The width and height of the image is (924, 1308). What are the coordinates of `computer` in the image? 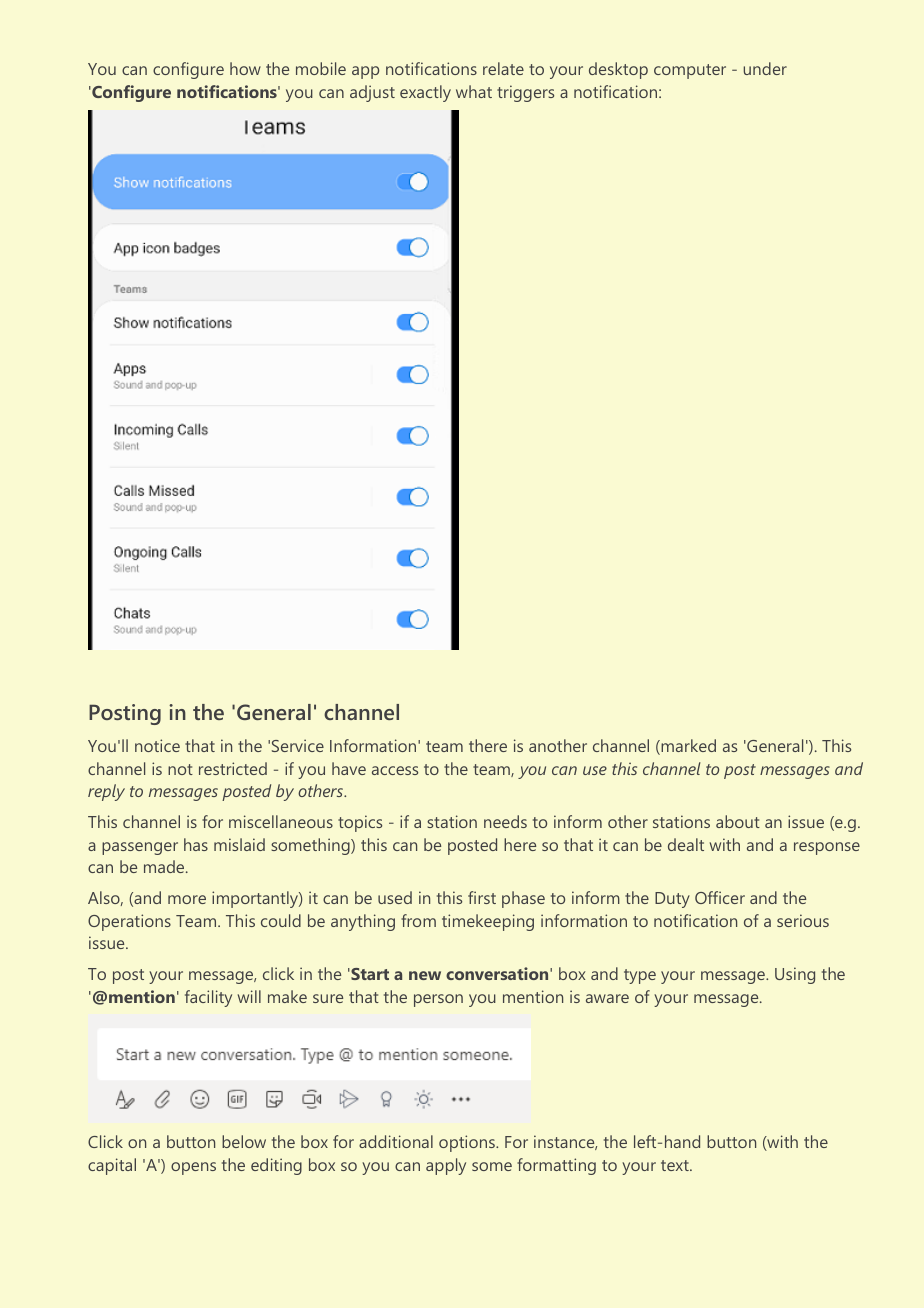 It's located at (690, 71).
